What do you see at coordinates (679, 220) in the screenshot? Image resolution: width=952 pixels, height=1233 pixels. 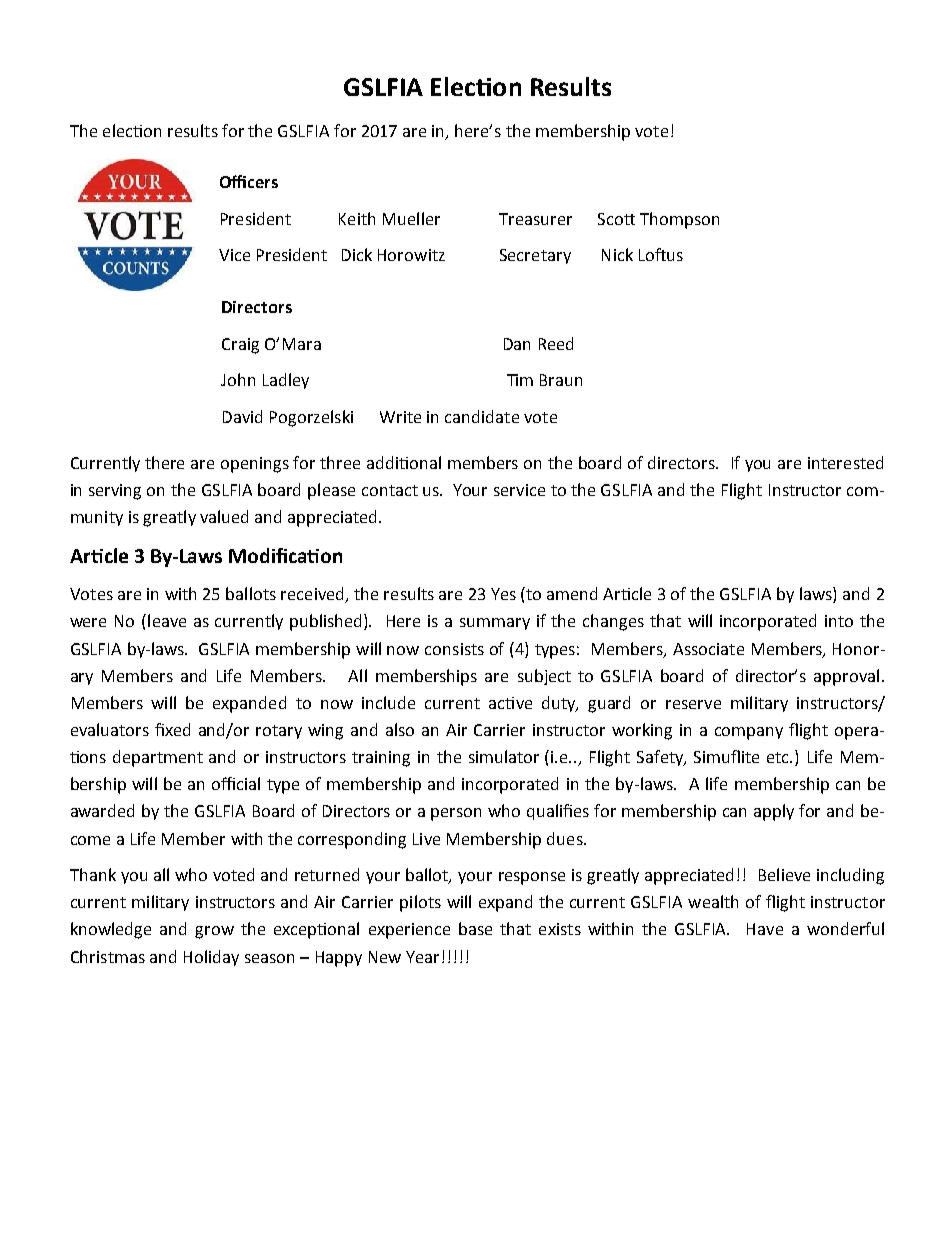 I see `Thompson` at bounding box center [679, 220].
